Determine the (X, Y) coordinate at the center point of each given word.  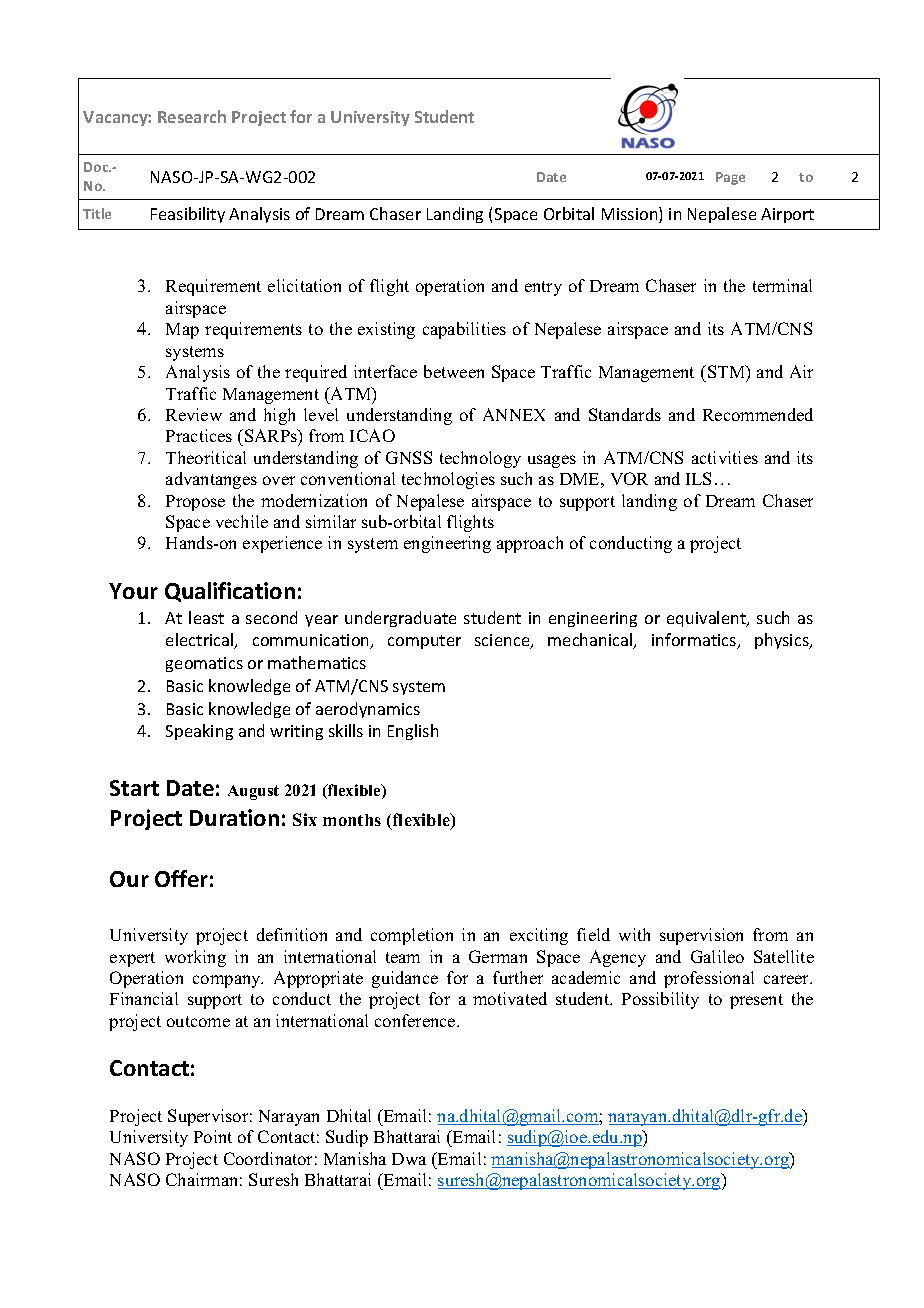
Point (213, 1136)
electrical (201, 641)
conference (416, 1020)
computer (424, 642)
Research (192, 116)
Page (730, 178)
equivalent (707, 619)
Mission (631, 215)
